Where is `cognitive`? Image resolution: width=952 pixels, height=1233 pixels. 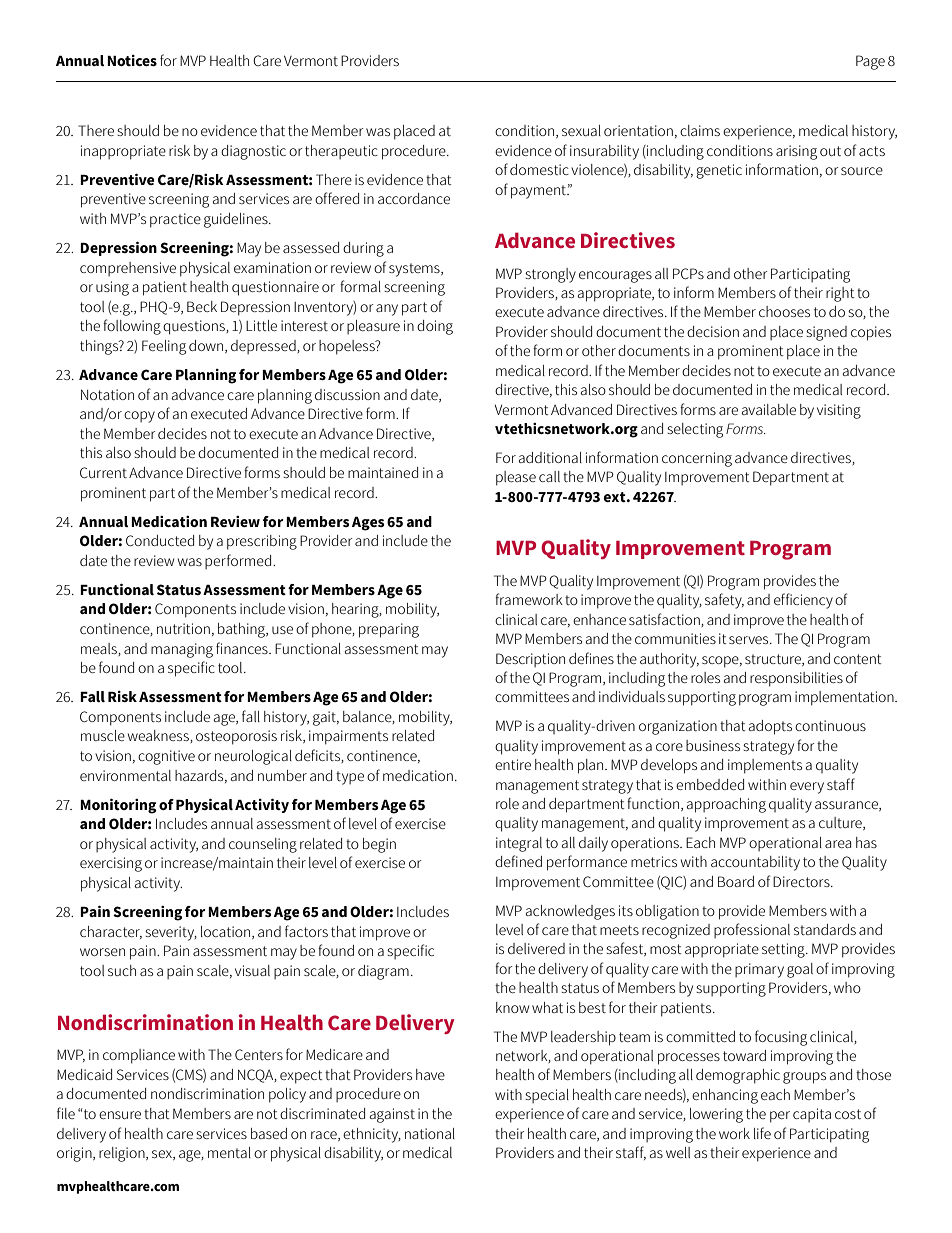 cognitive is located at coordinates (166, 757).
